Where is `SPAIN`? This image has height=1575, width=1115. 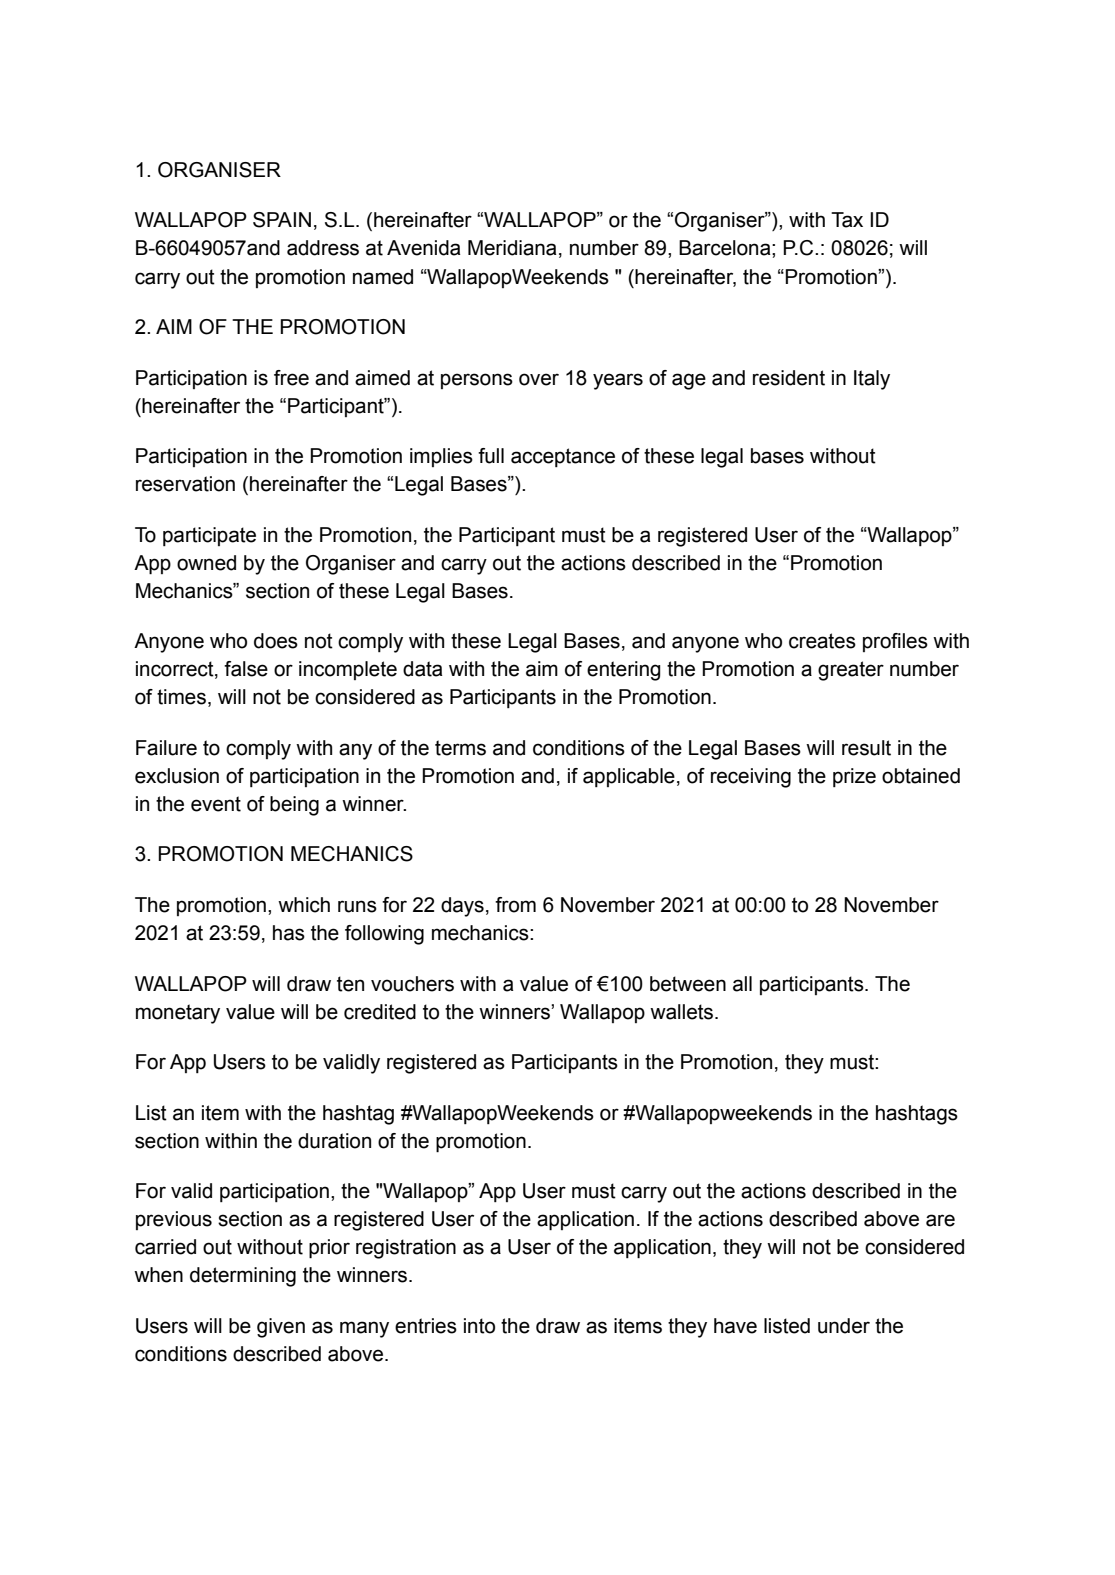
SPAIN is located at coordinates (282, 220).
